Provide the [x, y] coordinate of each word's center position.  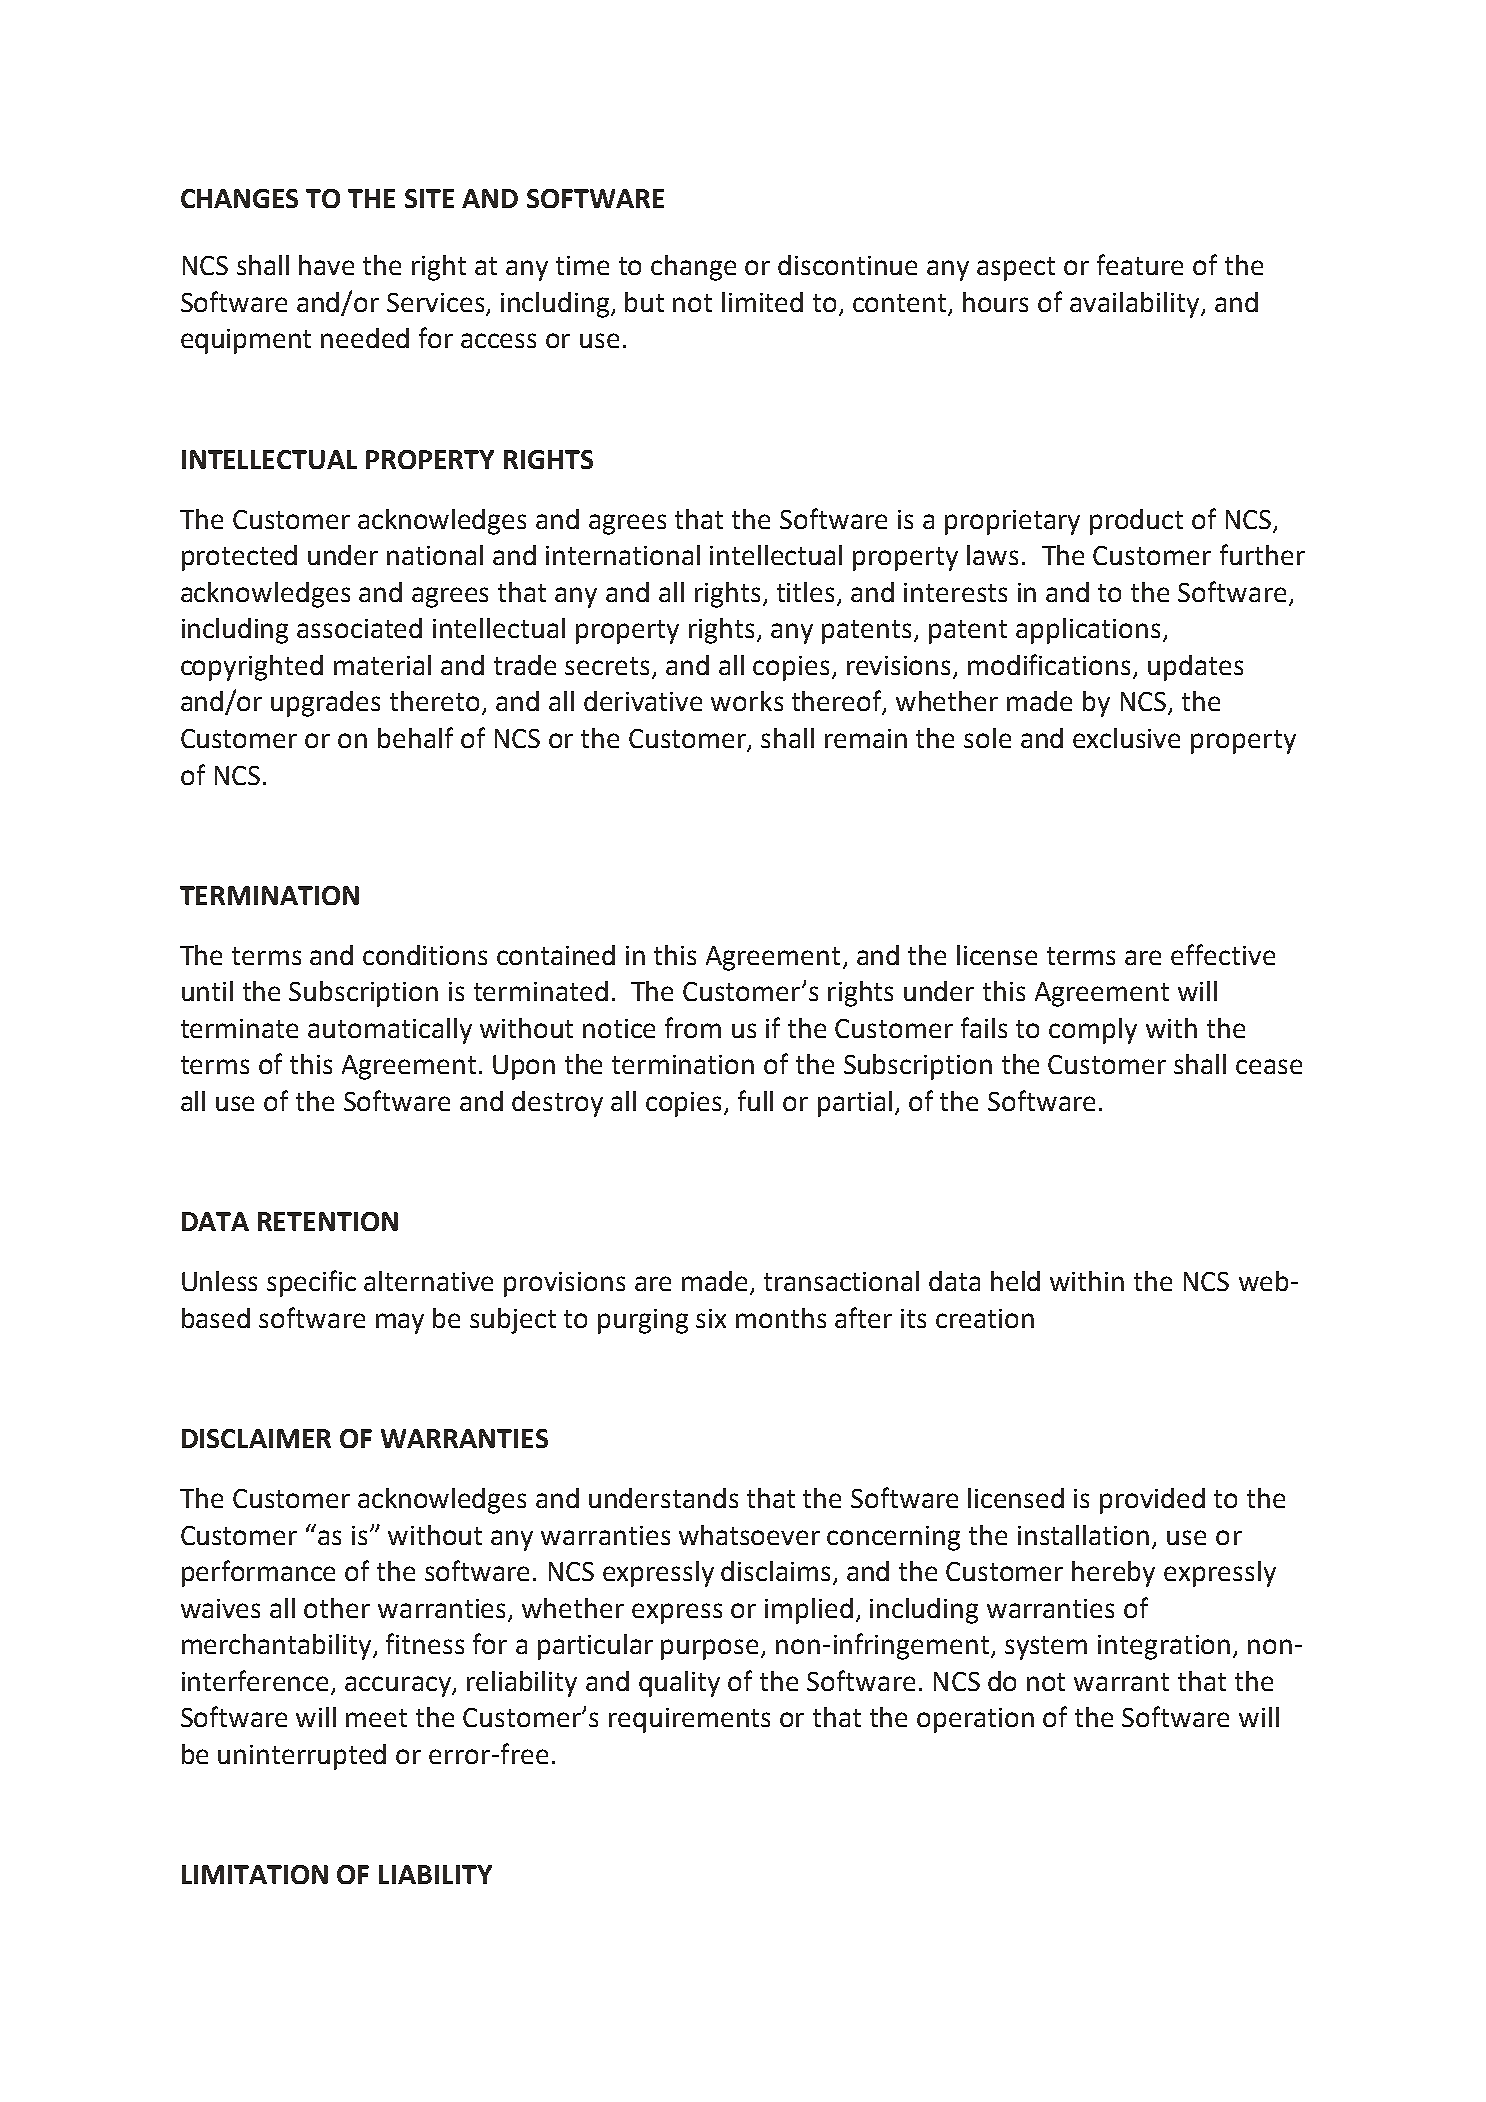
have [326, 265]
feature [1140, 264]
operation [975, 1720]
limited [762, 302]
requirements [689, 1720]
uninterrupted [302, 1757]
